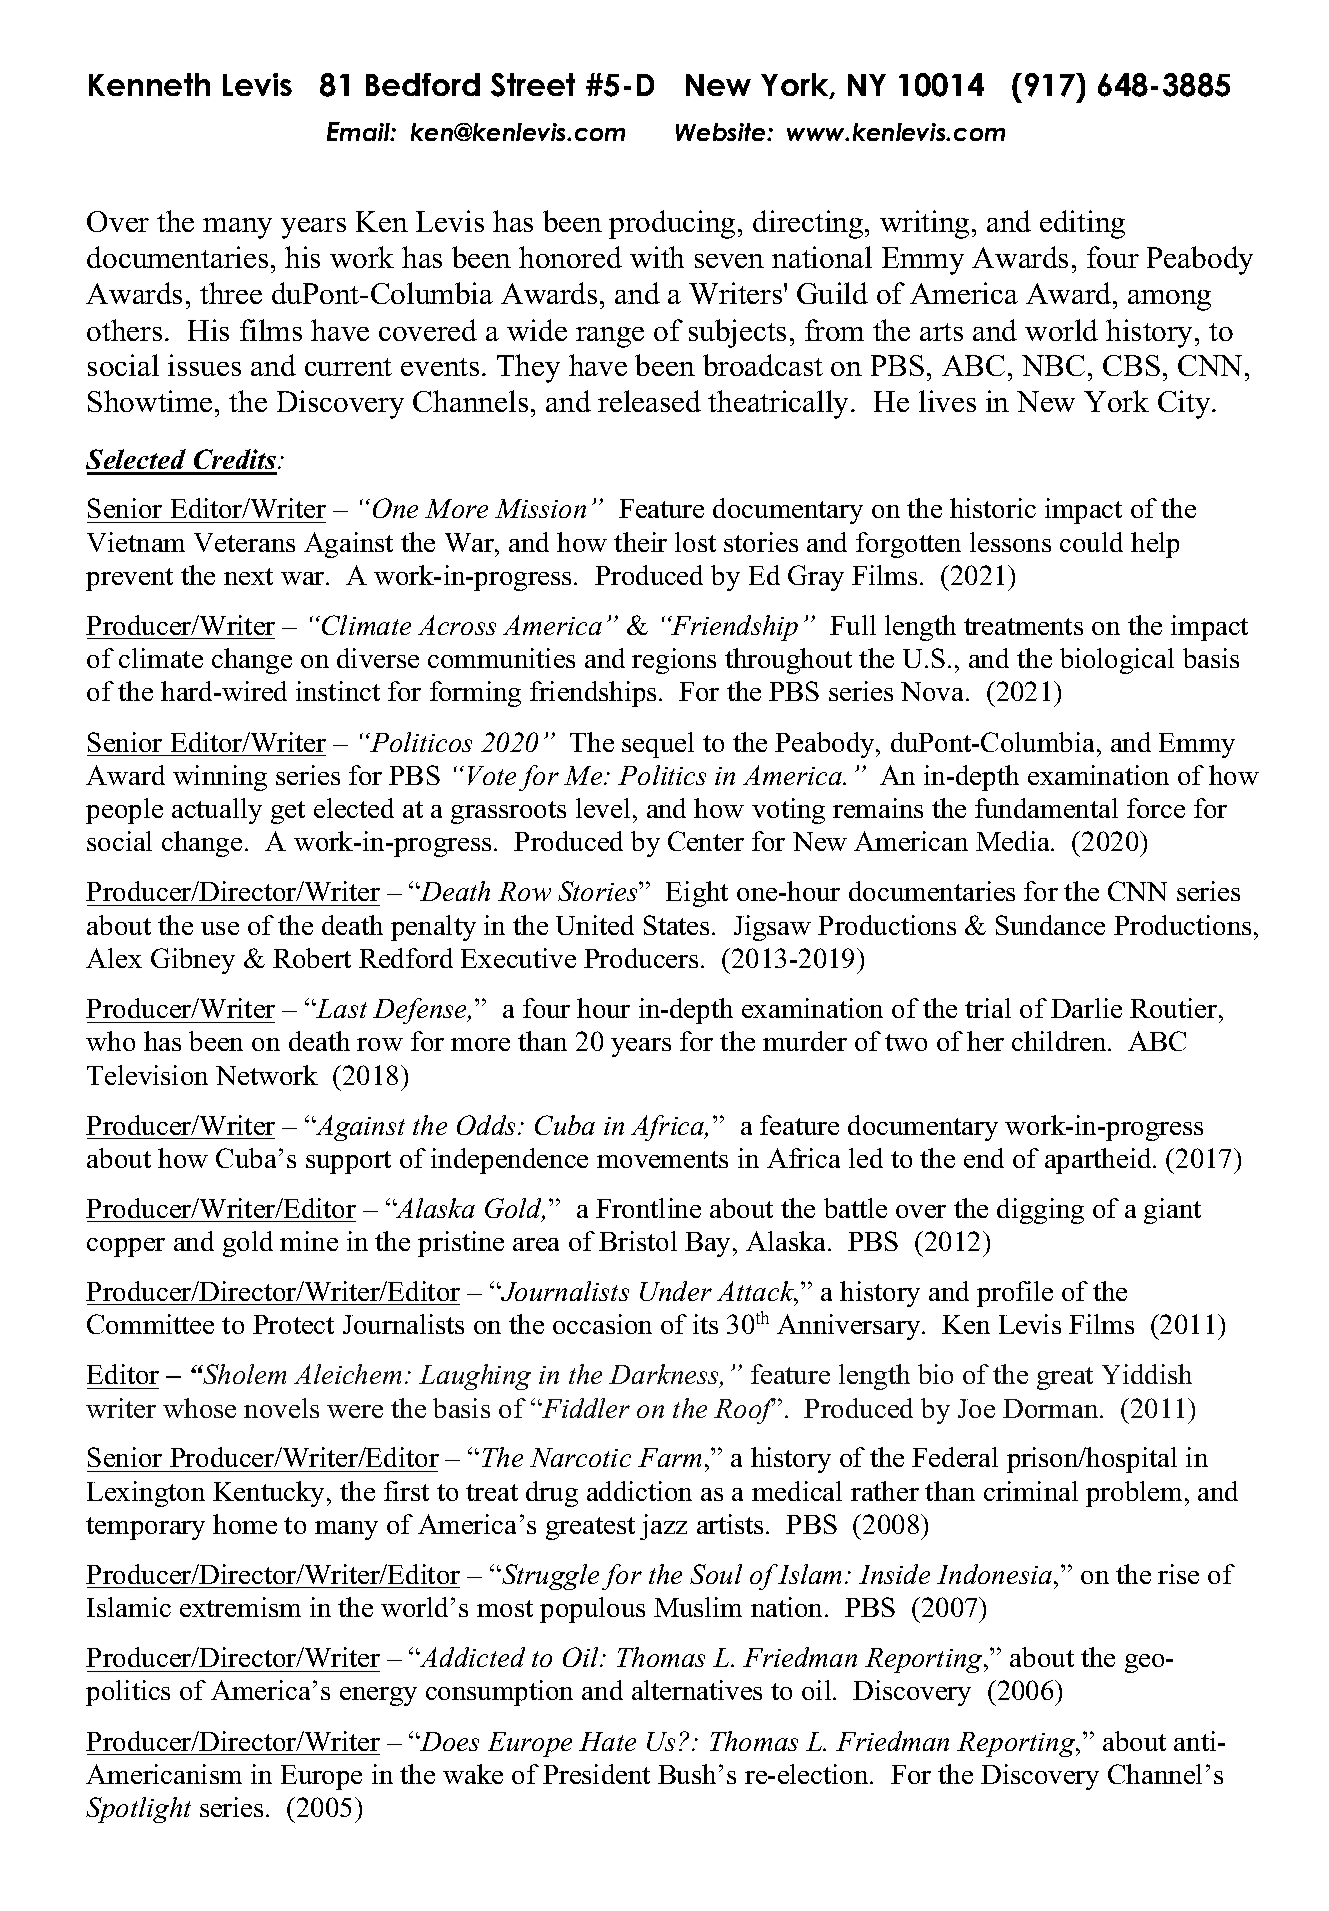  I want to click on Farm, so click(669, 1457).
